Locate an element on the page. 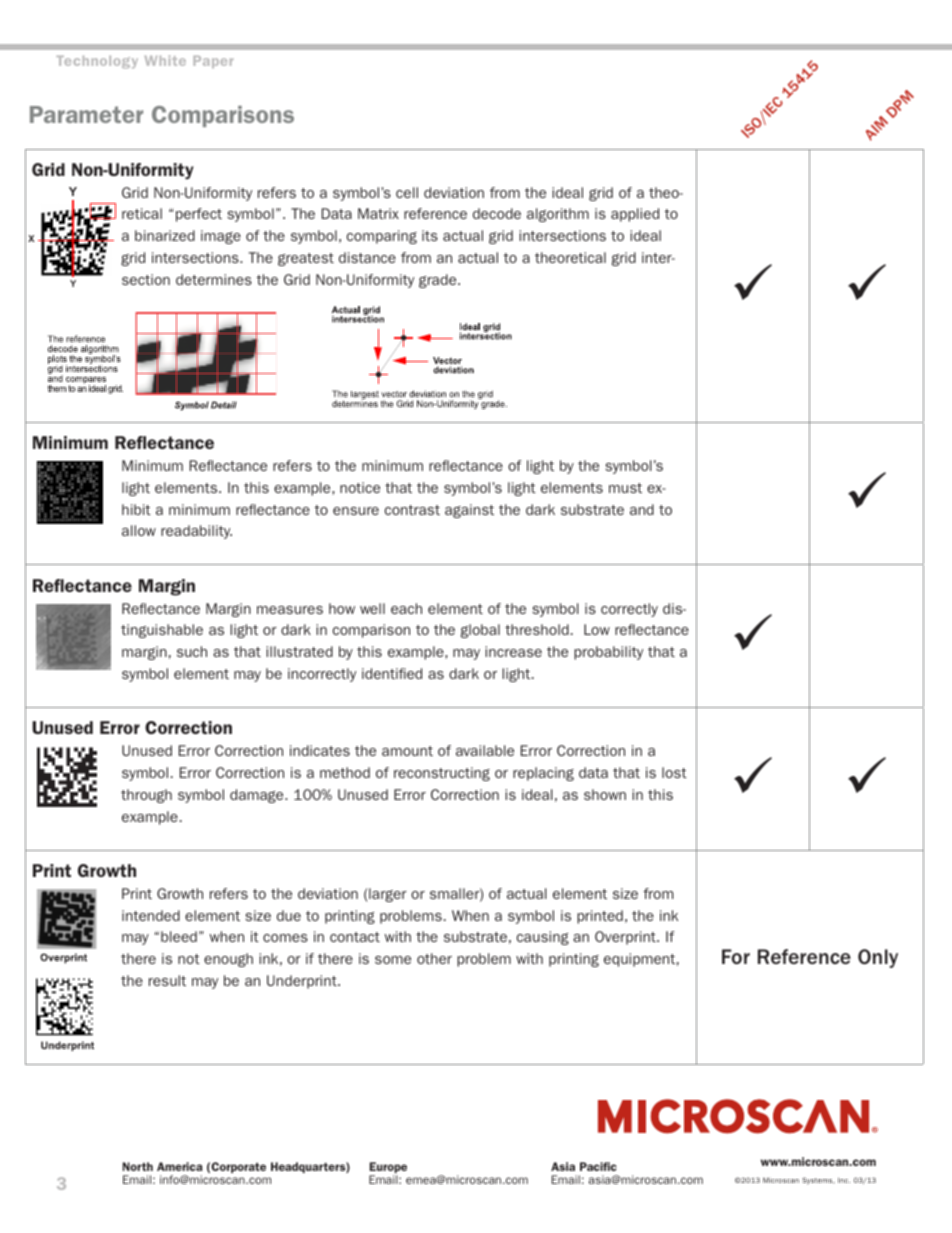  America is located at coordinates (179, 1166).
